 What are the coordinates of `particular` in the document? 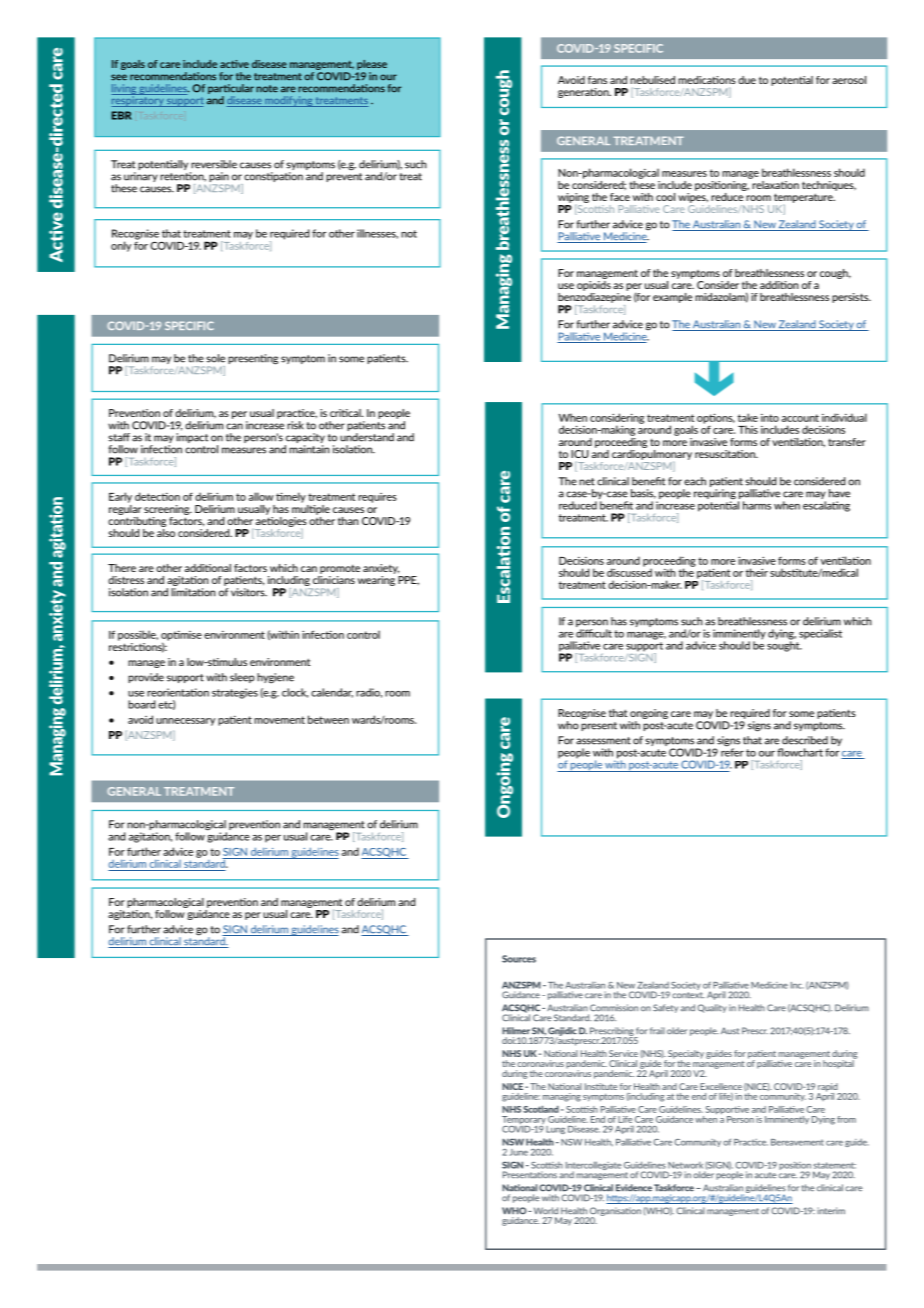 It's located at (231, 90).
